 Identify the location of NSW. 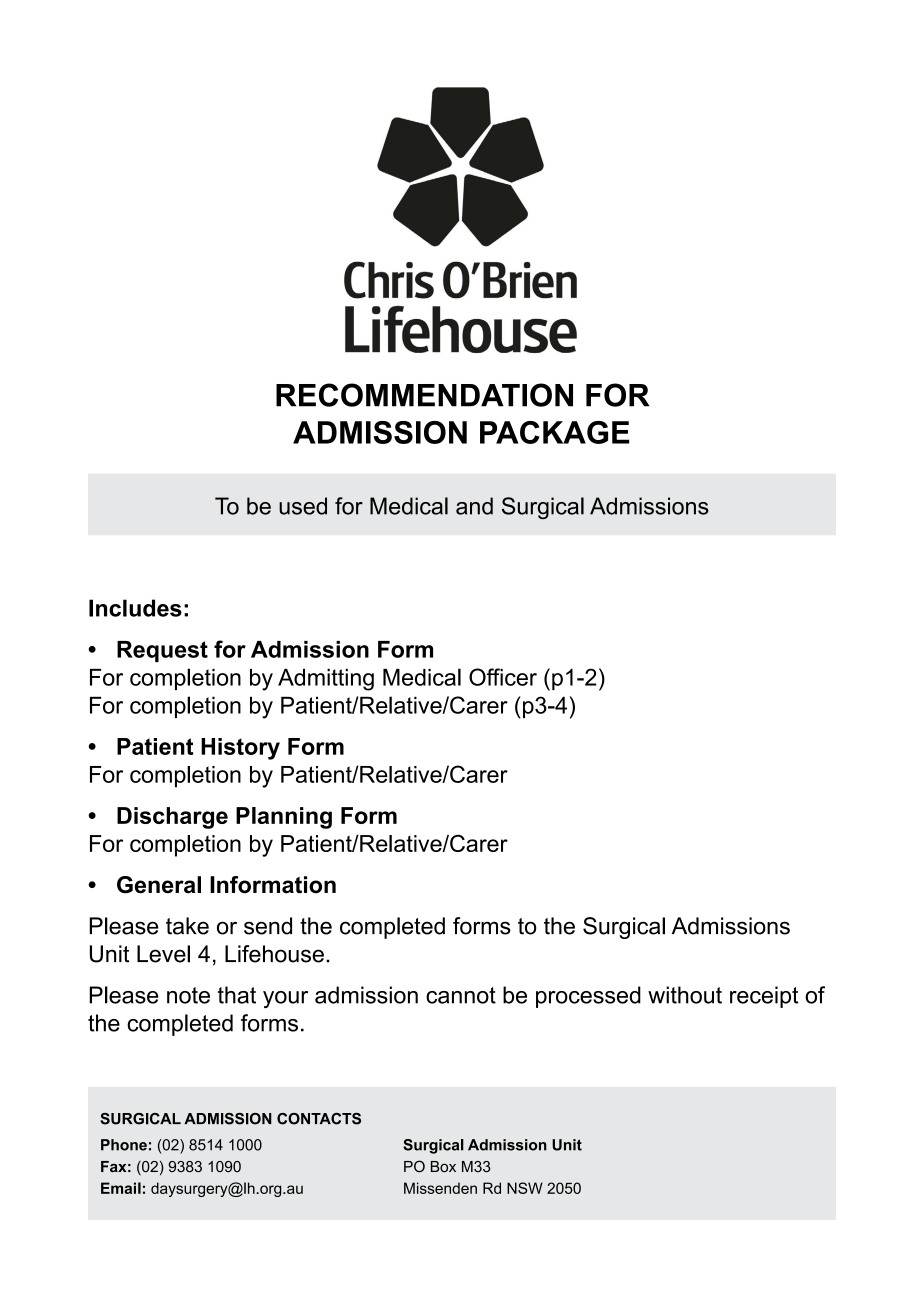
(525, 1188).
